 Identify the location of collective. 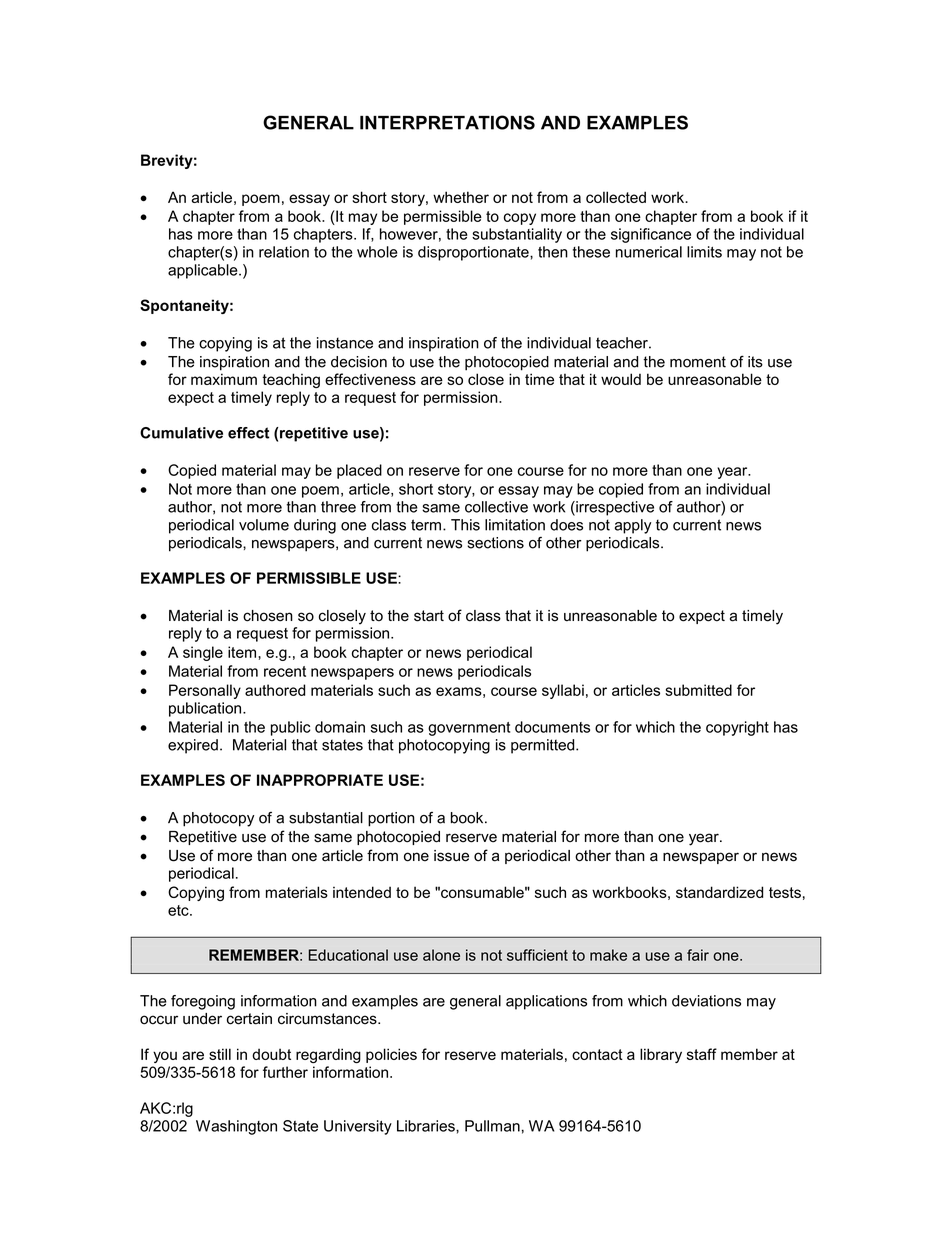
(496, 507).
